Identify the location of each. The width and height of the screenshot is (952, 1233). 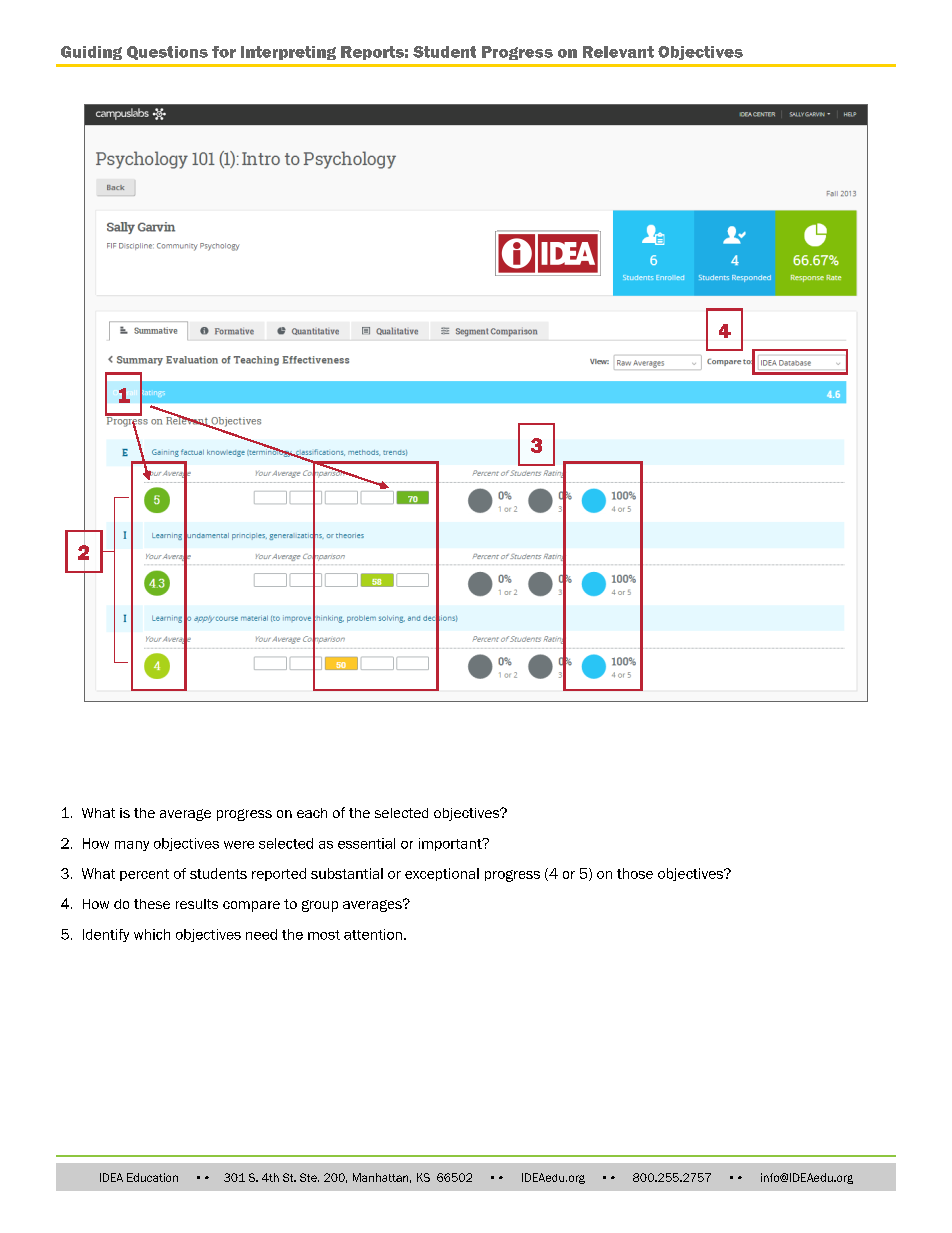
(312, 813).
